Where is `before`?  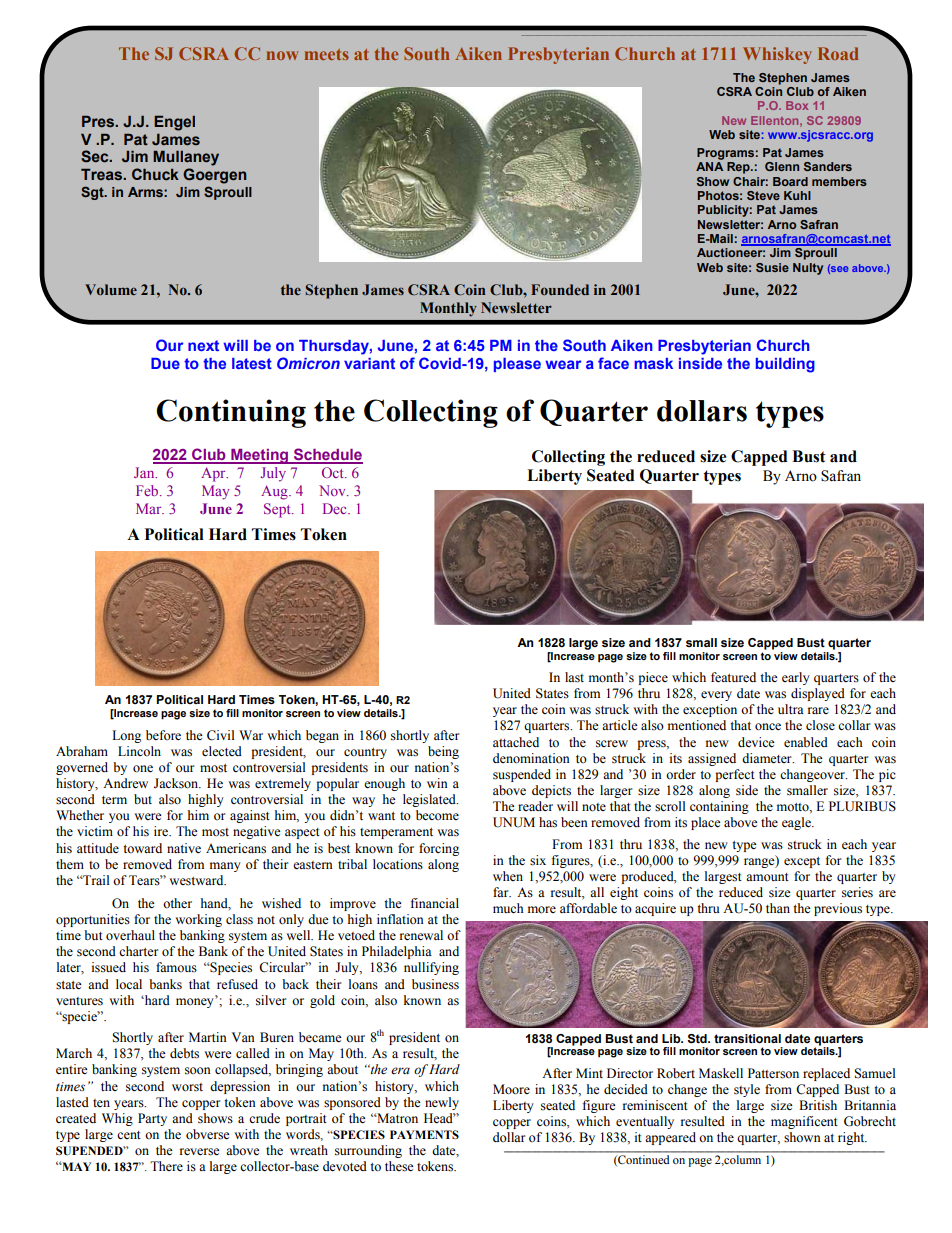 before is located at coordinates (163, 735).
